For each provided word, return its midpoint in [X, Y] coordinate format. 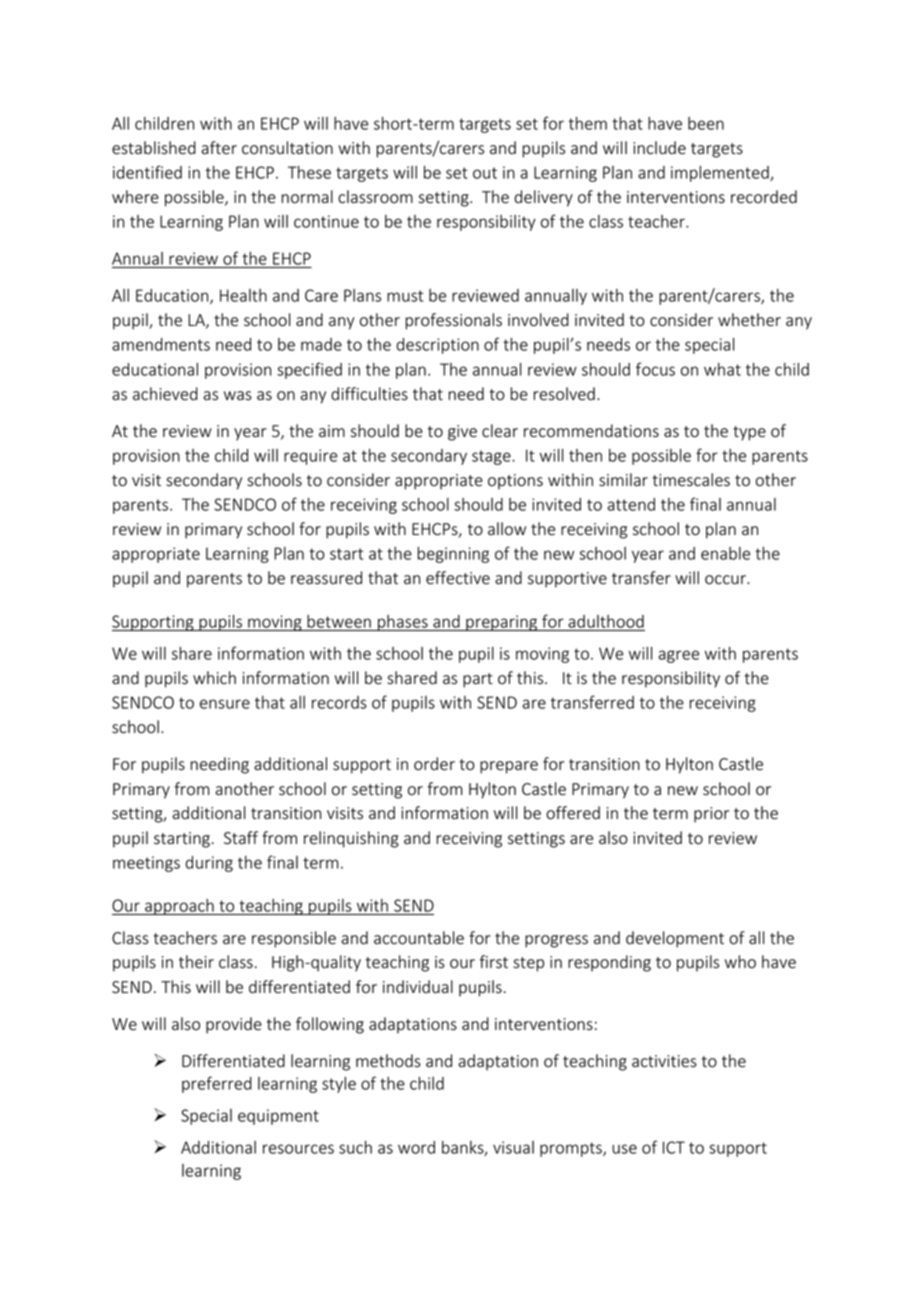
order [434, 764]
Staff [241, 838]
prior [711, 815]
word [416, 1147]
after [219, 148]
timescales [691, 480]
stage [492, 457]
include [659, 148]
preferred [217, 1084]
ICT [674, 1147]
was [238, 396]
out [485, 173]
